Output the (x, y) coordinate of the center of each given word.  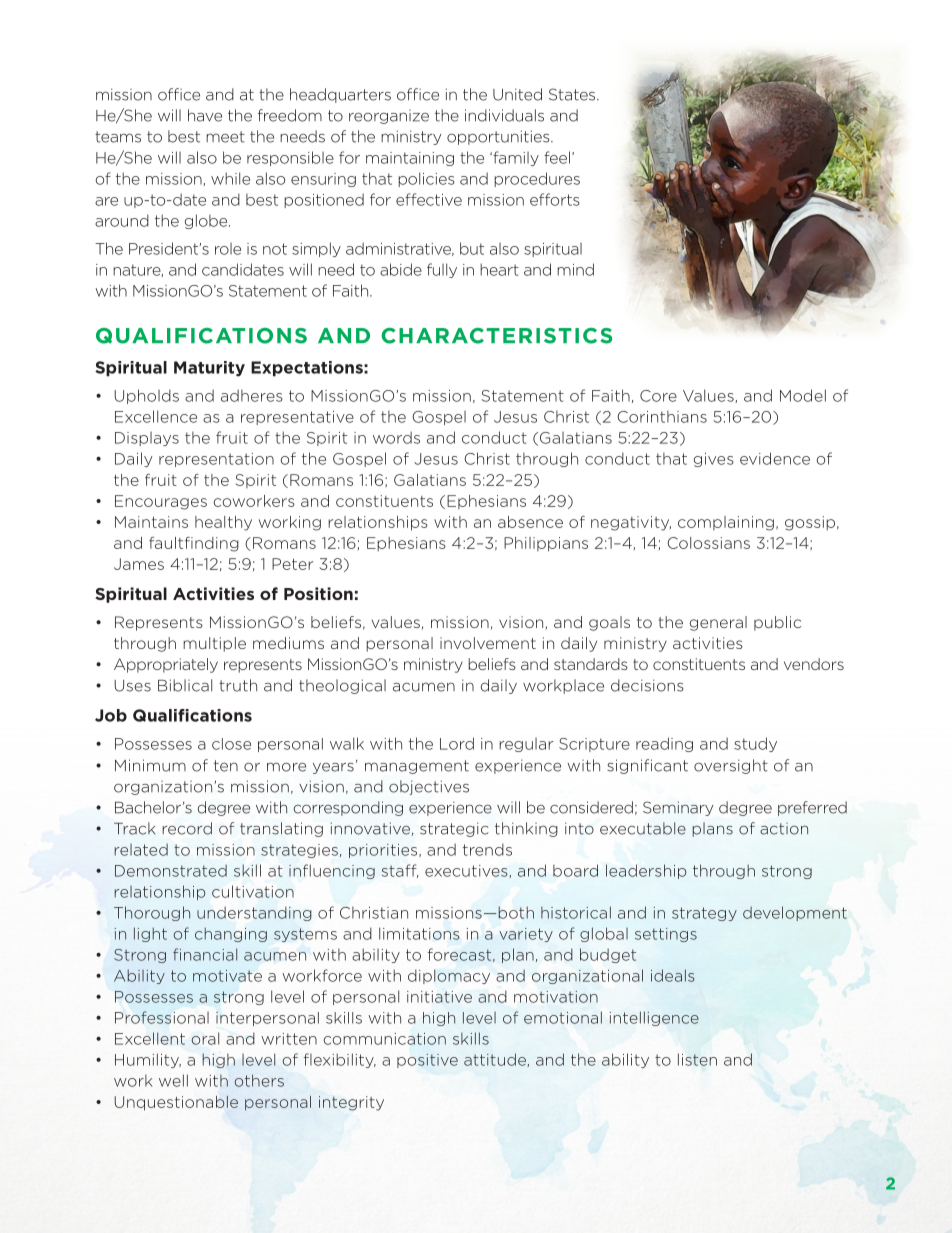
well (173, 1080)
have (205, 115)
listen (697, 1059)
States (573, 94)
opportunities (499, 137)
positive (427, 1061)
